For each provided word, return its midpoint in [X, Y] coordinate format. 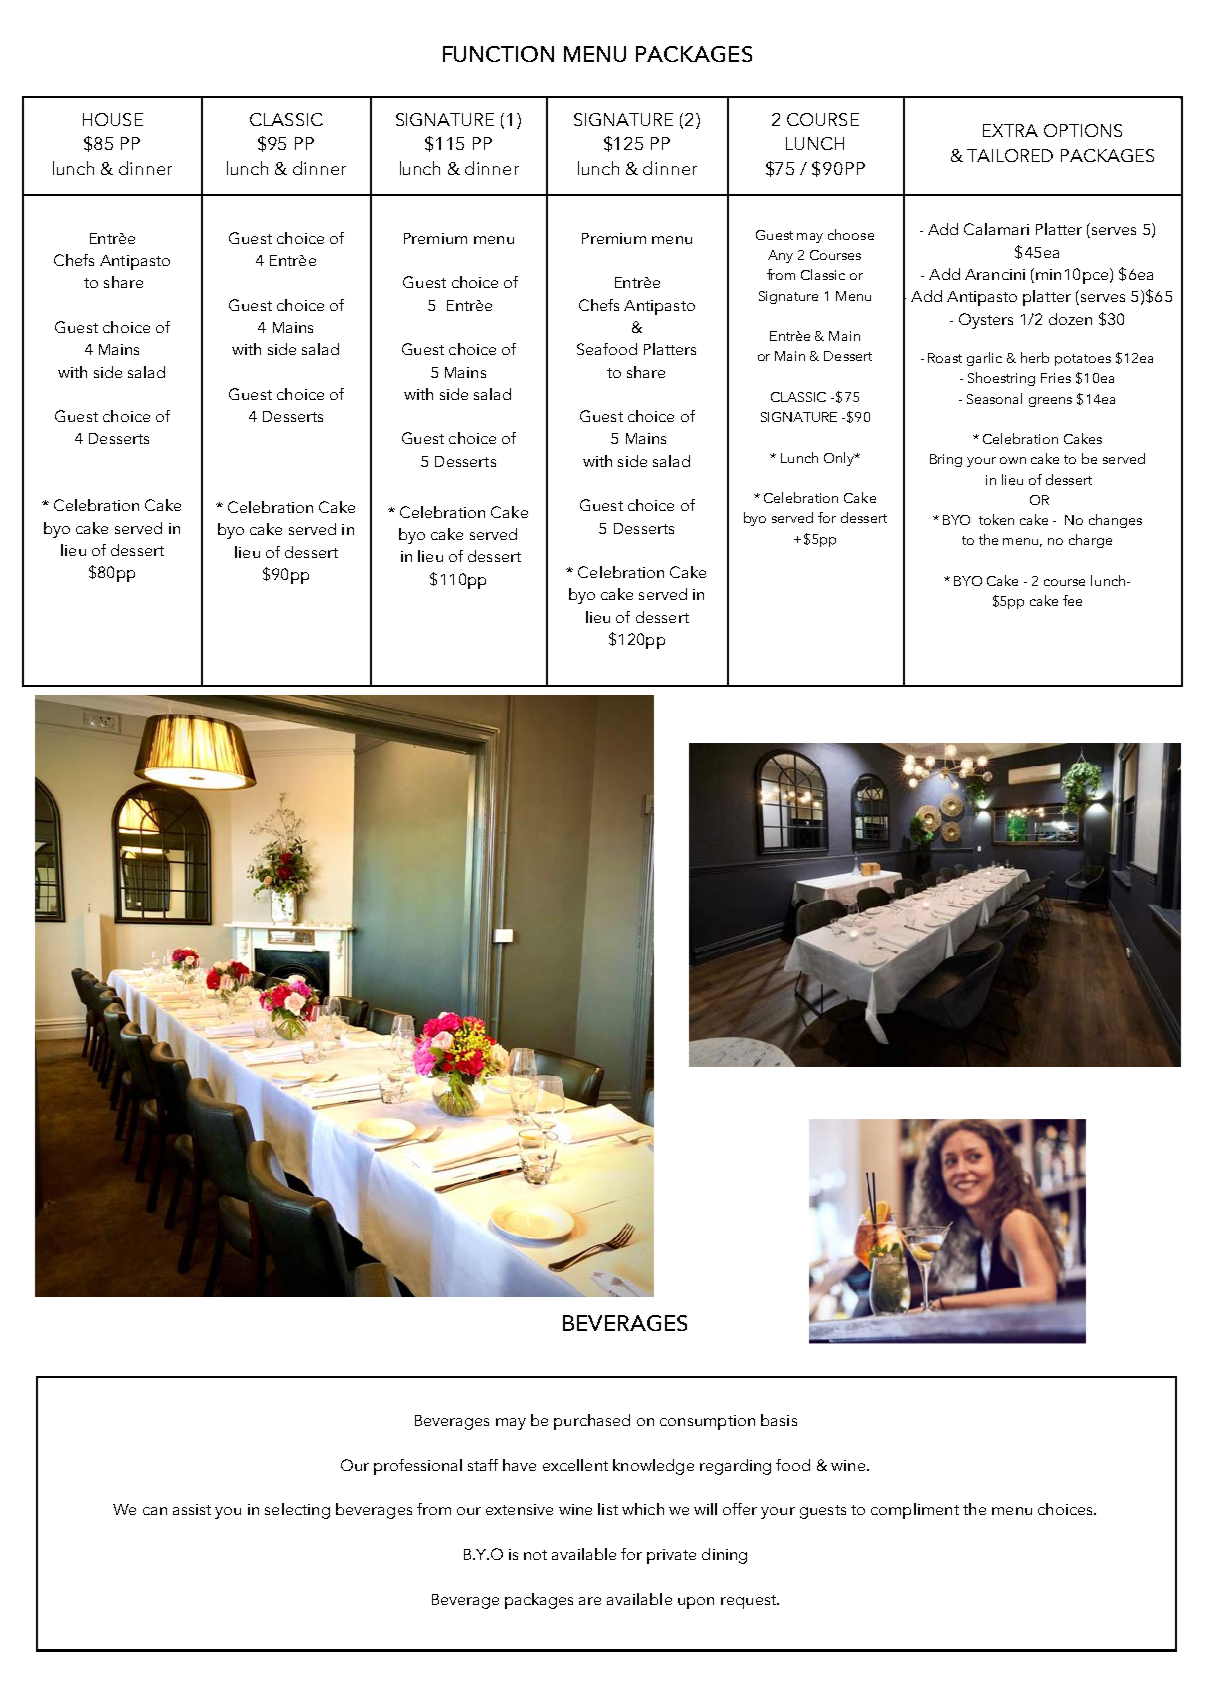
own [1013, 460]
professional [418, 1467]
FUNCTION [498, 54]
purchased [592, 1422]
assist [192, 1509]
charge [1090, 541]
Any [780, 256]
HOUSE [113, 119]
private [671, 1556]
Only [840, 459]
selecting [297, 1511]
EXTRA [1010, 130]
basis [779, 1420]
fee [1072, 600]
